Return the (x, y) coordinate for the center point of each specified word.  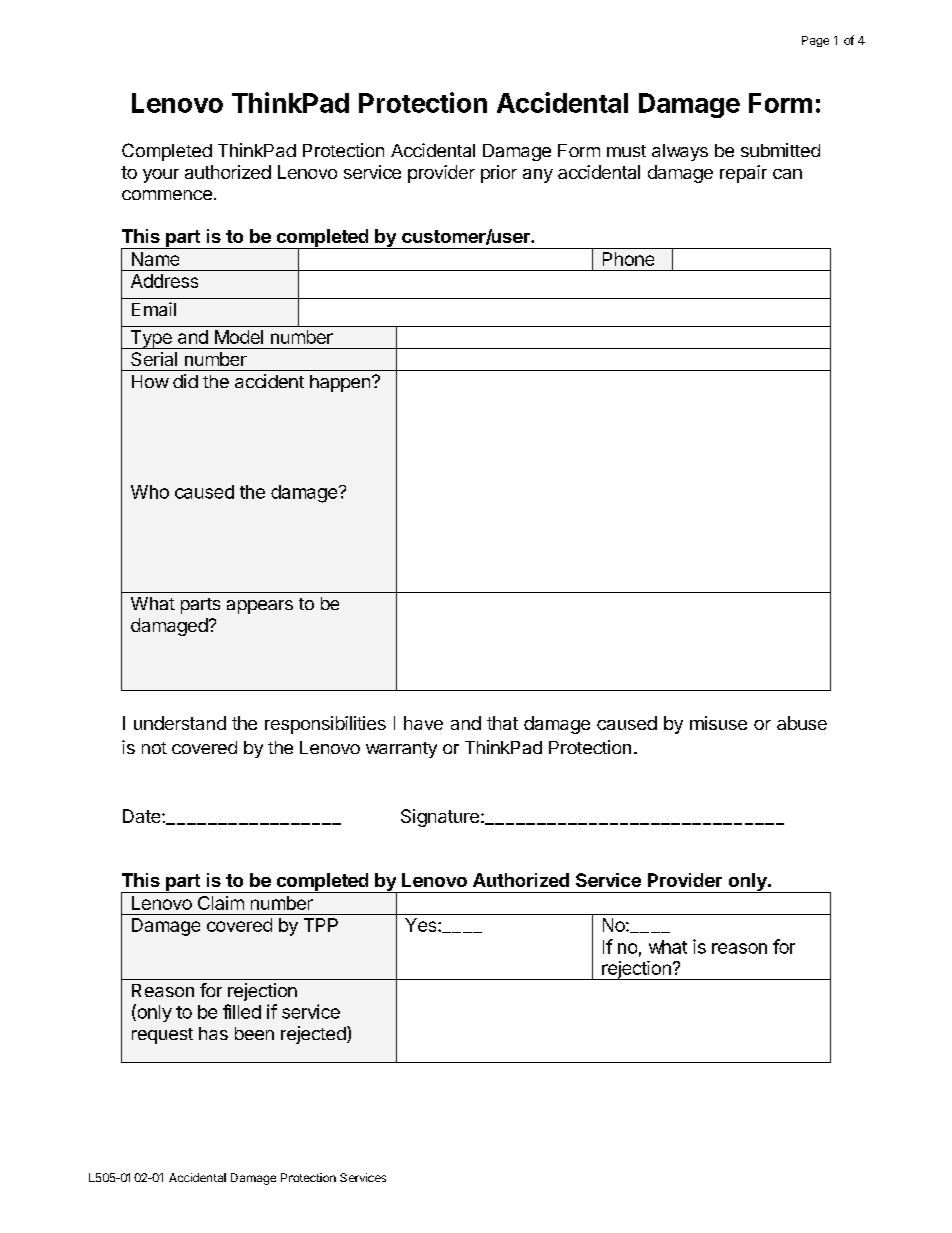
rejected (314, 1035)
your (161, 176)
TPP (321, 925)
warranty (401, 750)
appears (260, 607)
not (154, 748)
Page (815, 41)
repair (743, 174)
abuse (802, 723)
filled (242, 1011)
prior (499, 174)
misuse (718, 723)
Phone (628, 259)
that (502, 723)
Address (164, 281)
